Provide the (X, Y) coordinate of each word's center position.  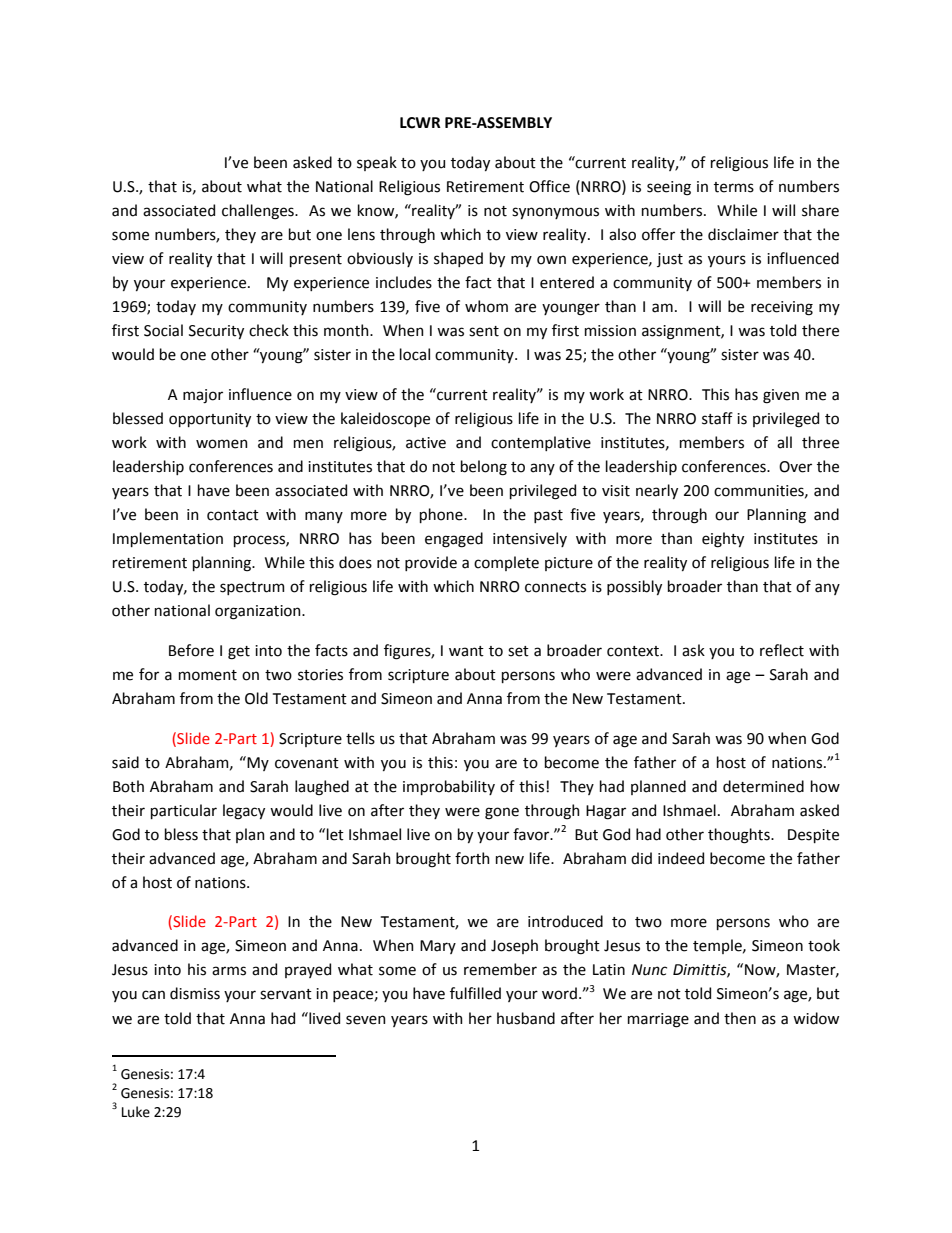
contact (233, 515)
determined (763, 786)
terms (734, 187)
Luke (136, 1112)
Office (549, 186)
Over (795, 467)
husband (526, 1018)
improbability (449, 787)
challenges (259, 212)
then (740, 1018)
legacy (244, 812)
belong (484, 468)
